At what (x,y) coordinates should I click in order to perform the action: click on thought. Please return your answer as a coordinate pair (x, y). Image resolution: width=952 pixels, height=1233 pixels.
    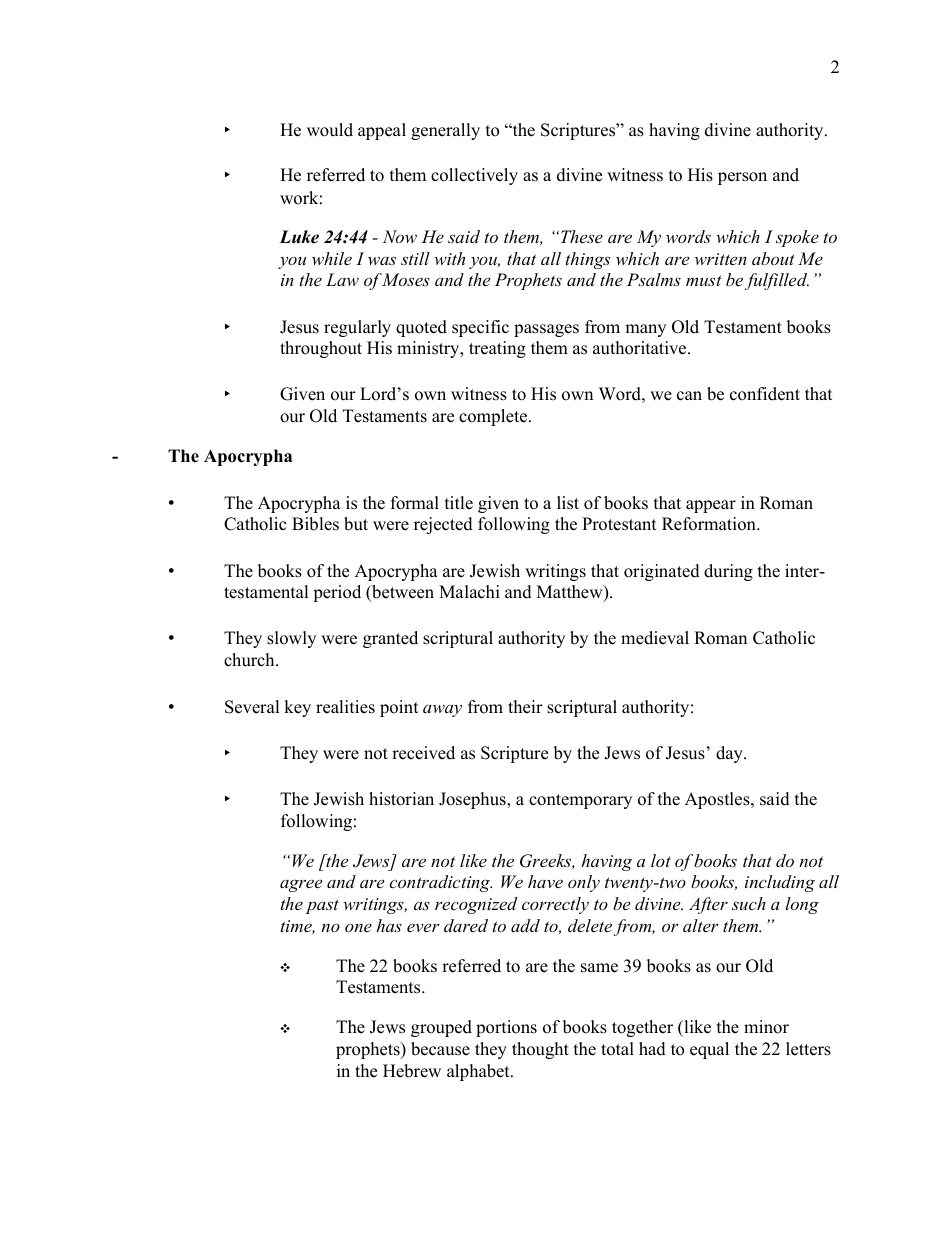
    Looking at the image, I should click on (540, 1050).
